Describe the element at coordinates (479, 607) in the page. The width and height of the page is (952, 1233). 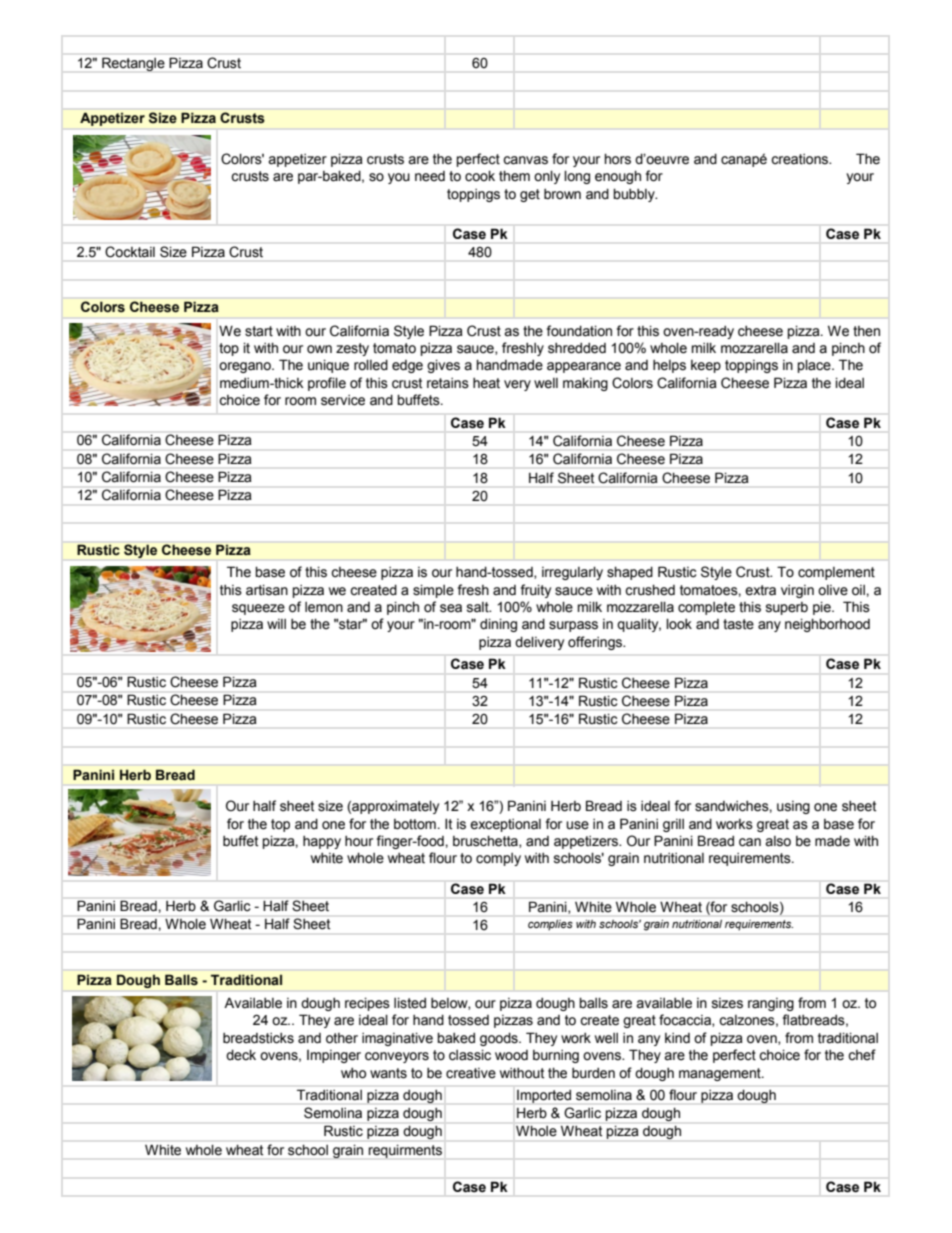
I see `salt` at that location.
